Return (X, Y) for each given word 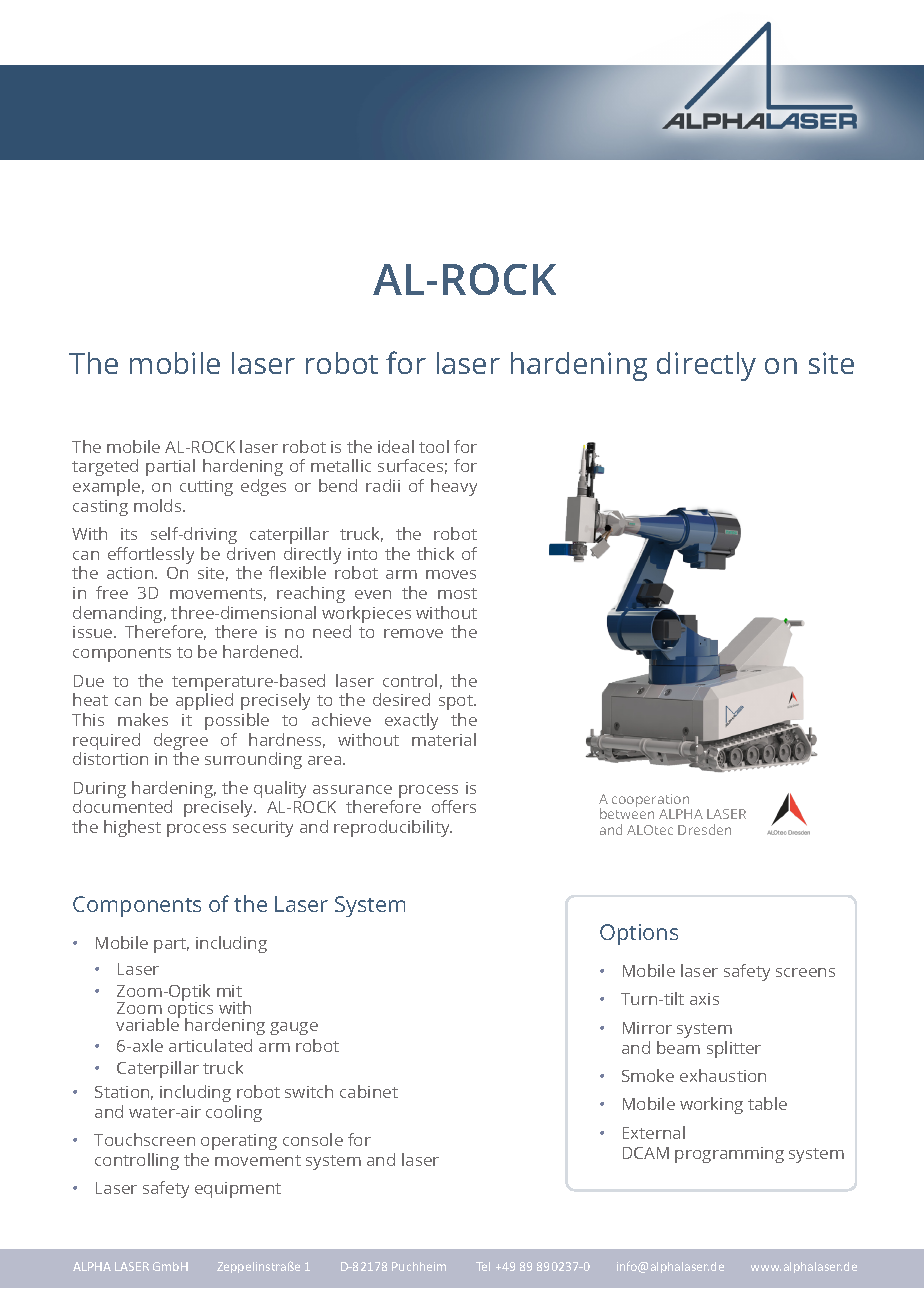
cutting (206, 488)
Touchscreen (144, 1139)
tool (434, 446)
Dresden (704, 829)
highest (132, 828)
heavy (454, 487)
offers (454, 806)
